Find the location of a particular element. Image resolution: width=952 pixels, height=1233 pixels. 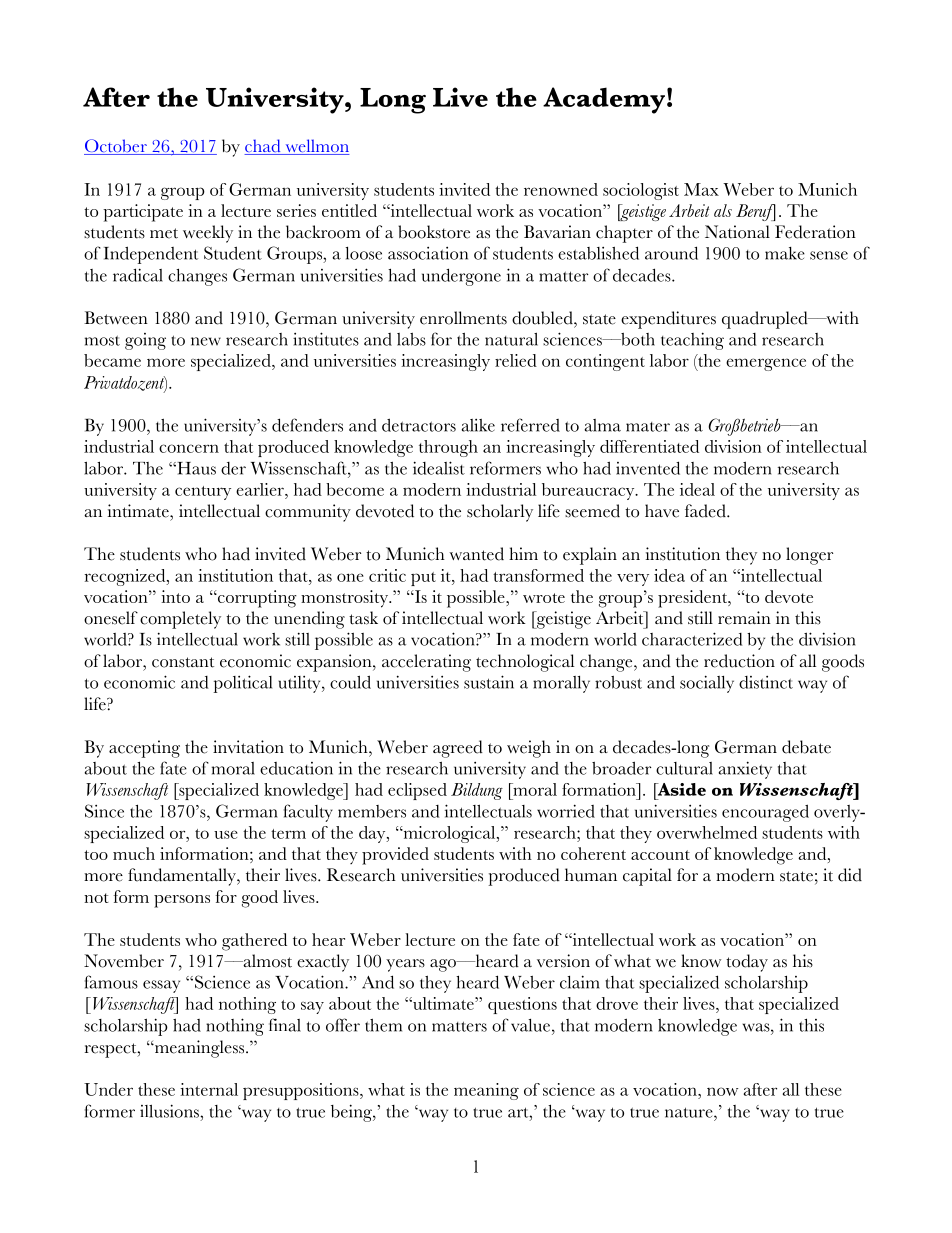

put is located at coordinates (423, 579).
